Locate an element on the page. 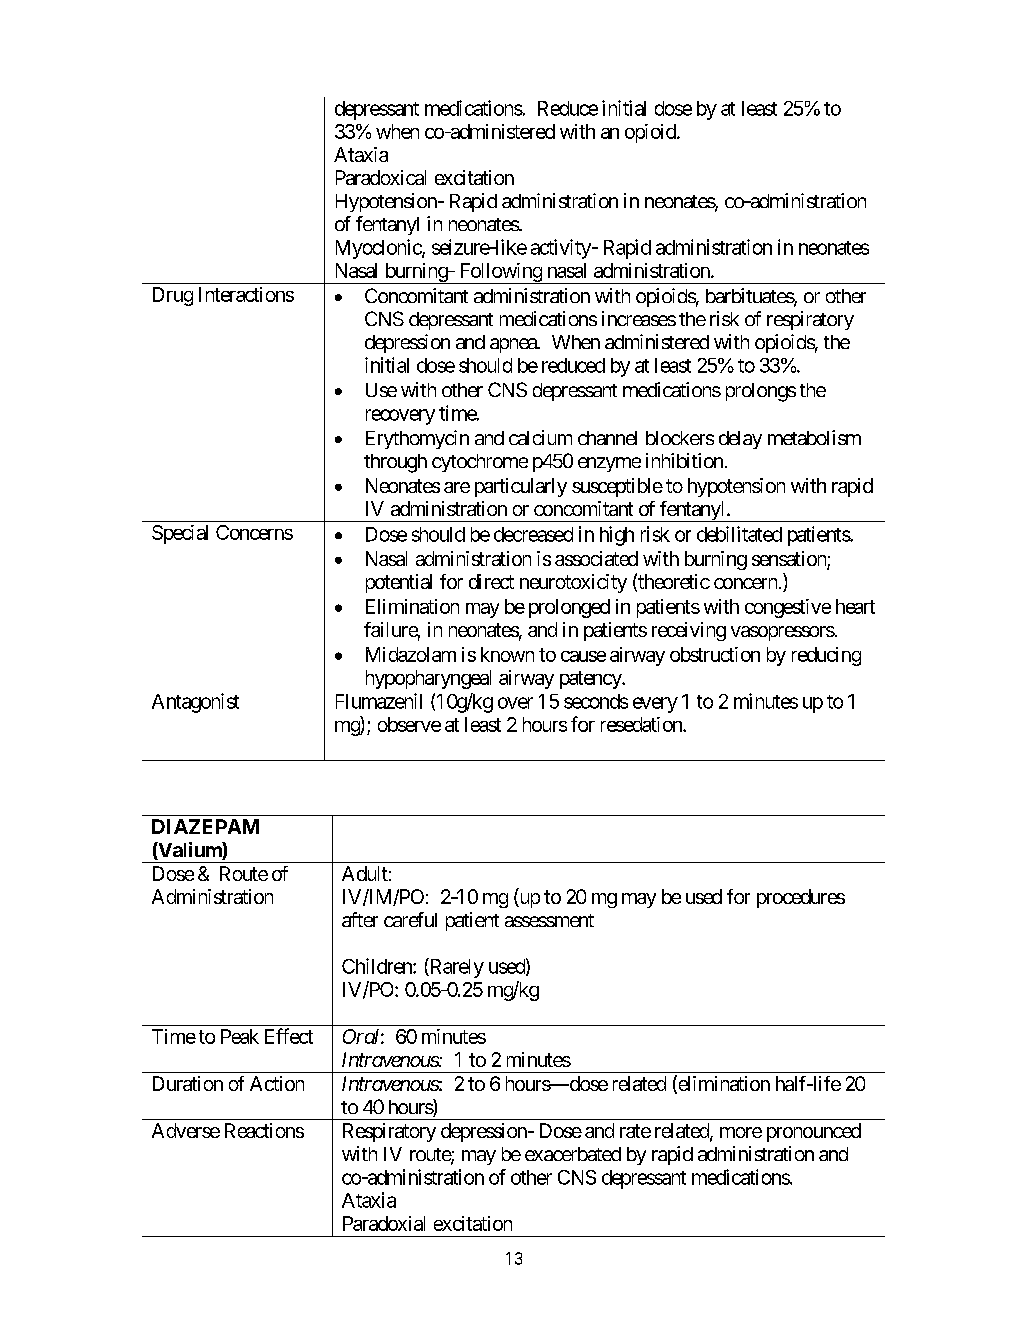  Antagonist is located at coordinates (195, 703).
